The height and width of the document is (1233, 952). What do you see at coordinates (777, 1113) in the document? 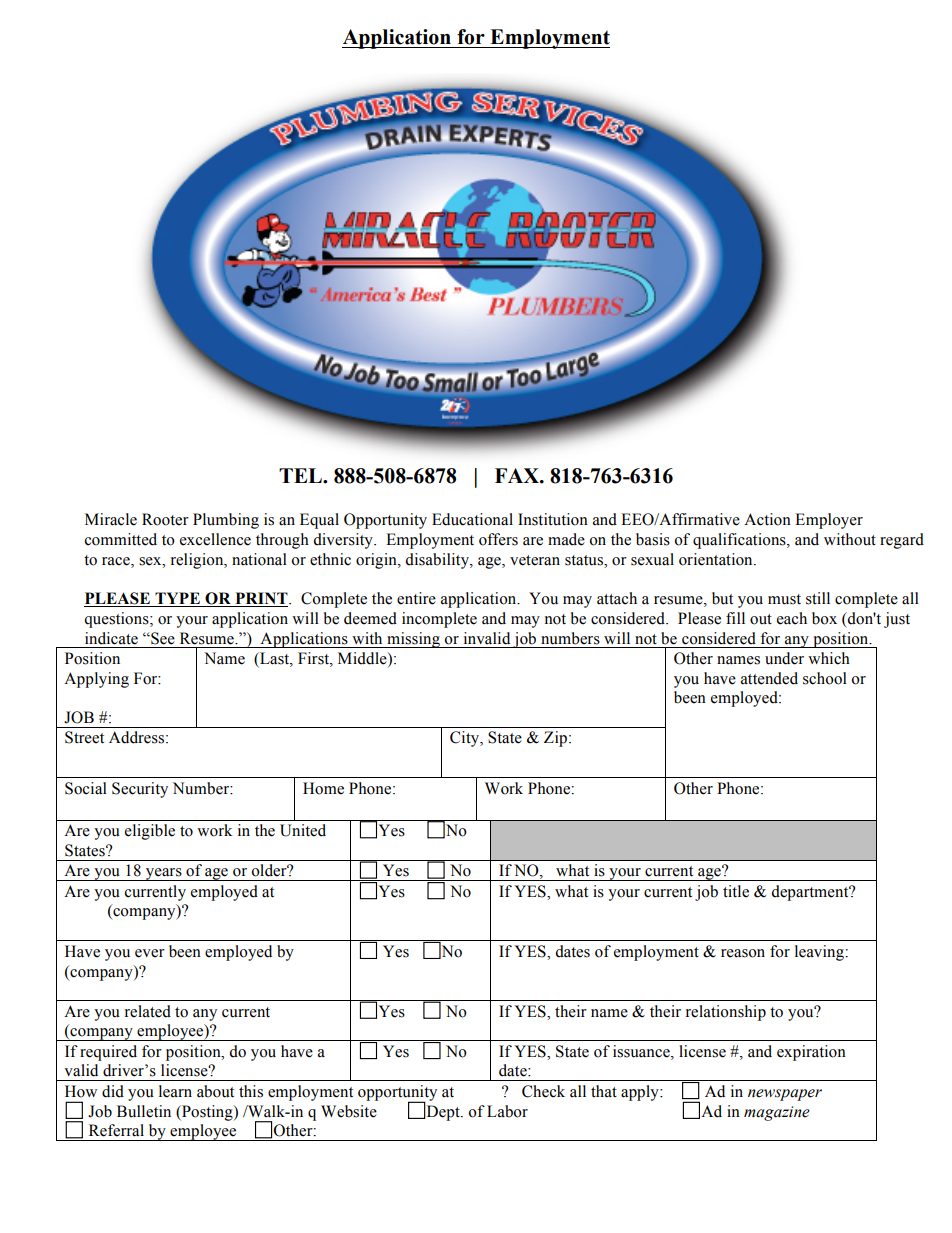
I see `magazine` at bounding box center [777, 1113].
